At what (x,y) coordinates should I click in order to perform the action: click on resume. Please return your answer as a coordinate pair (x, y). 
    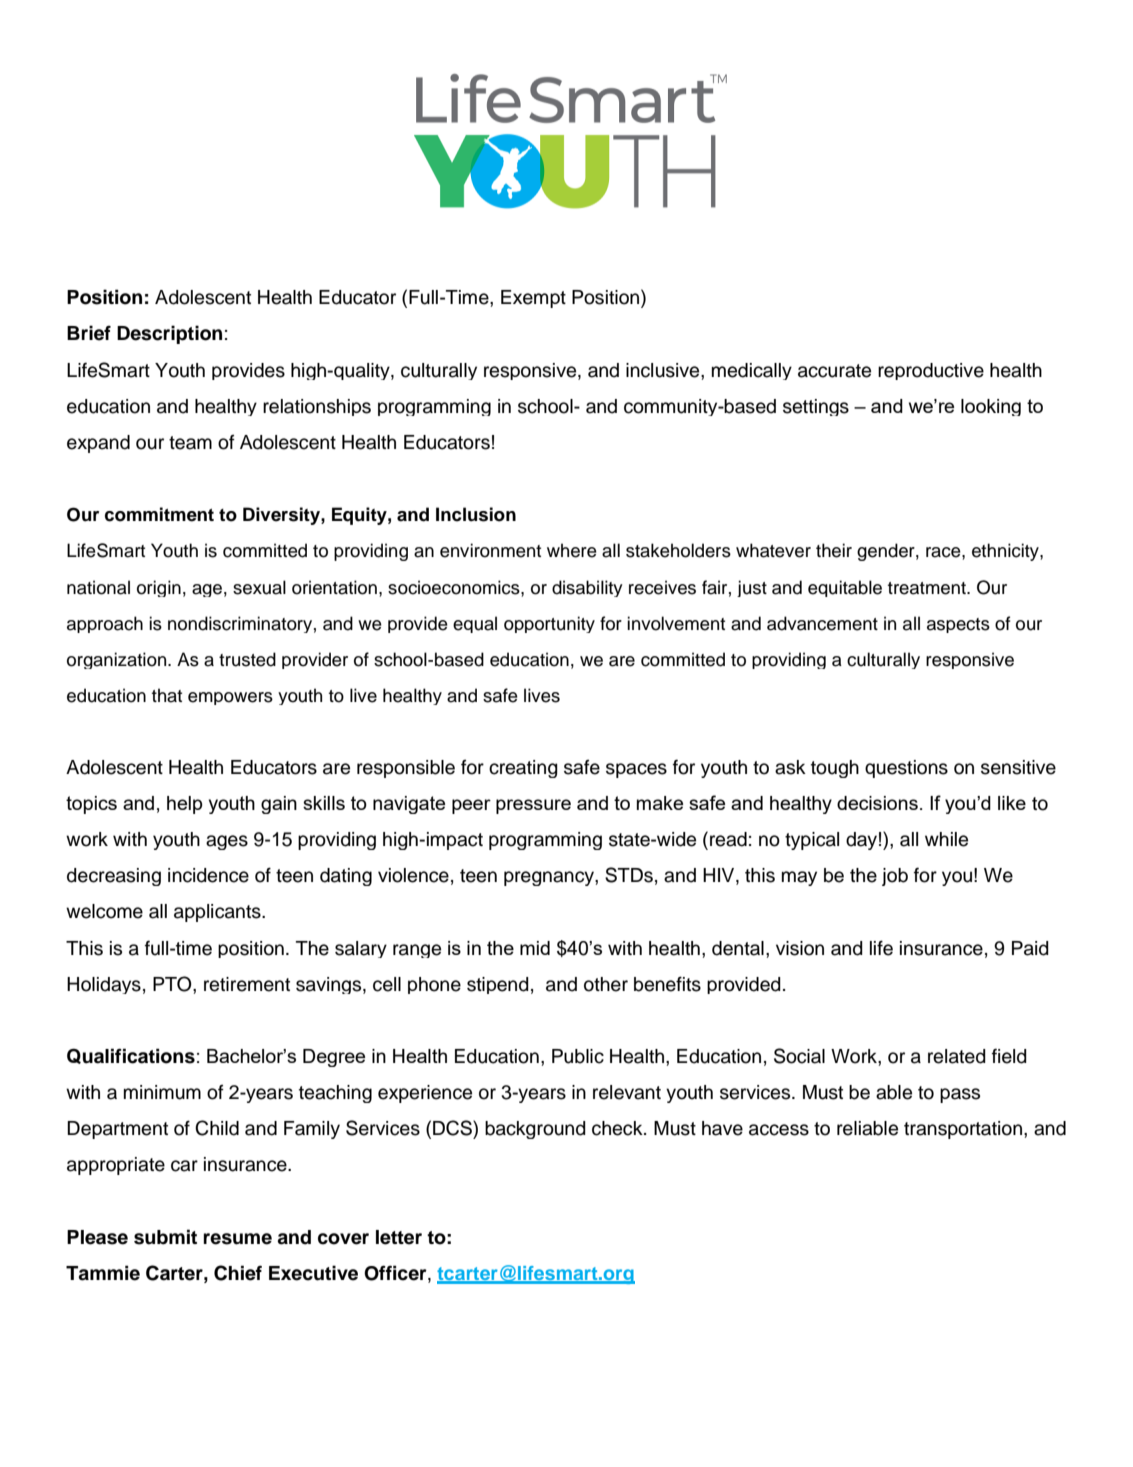
    Looking at the image, I should click on (237, 1239).
